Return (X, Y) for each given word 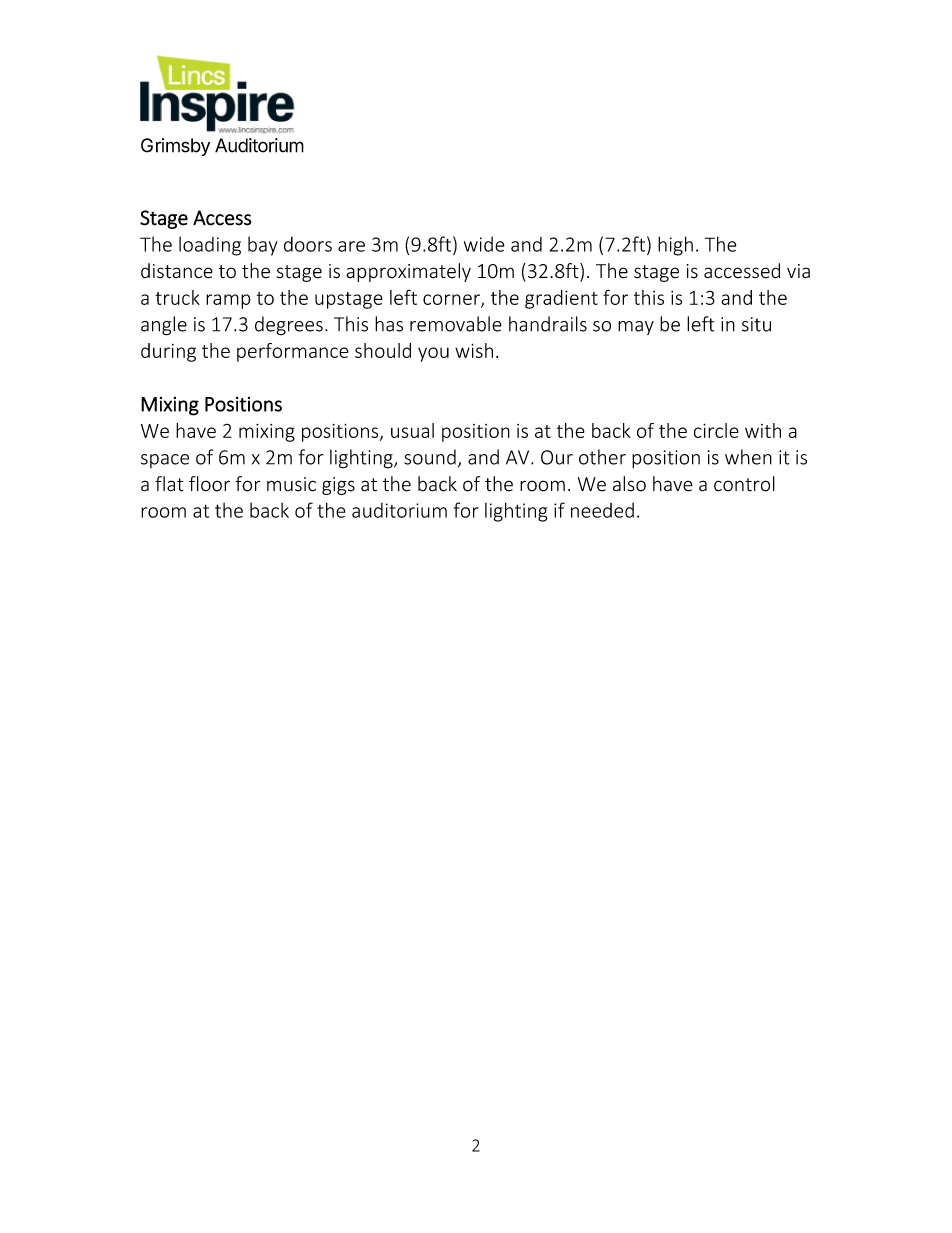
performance (293, 352)
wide (484, 244)
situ (756, 324)
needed (602, 510)
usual (412, 430)
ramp (228, 301)
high (675, 246)
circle (716, 430)
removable (456, 324)
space (165, 461)
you (433, 354)
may (636, 328)
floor (209, 484)
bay (263, 246)
